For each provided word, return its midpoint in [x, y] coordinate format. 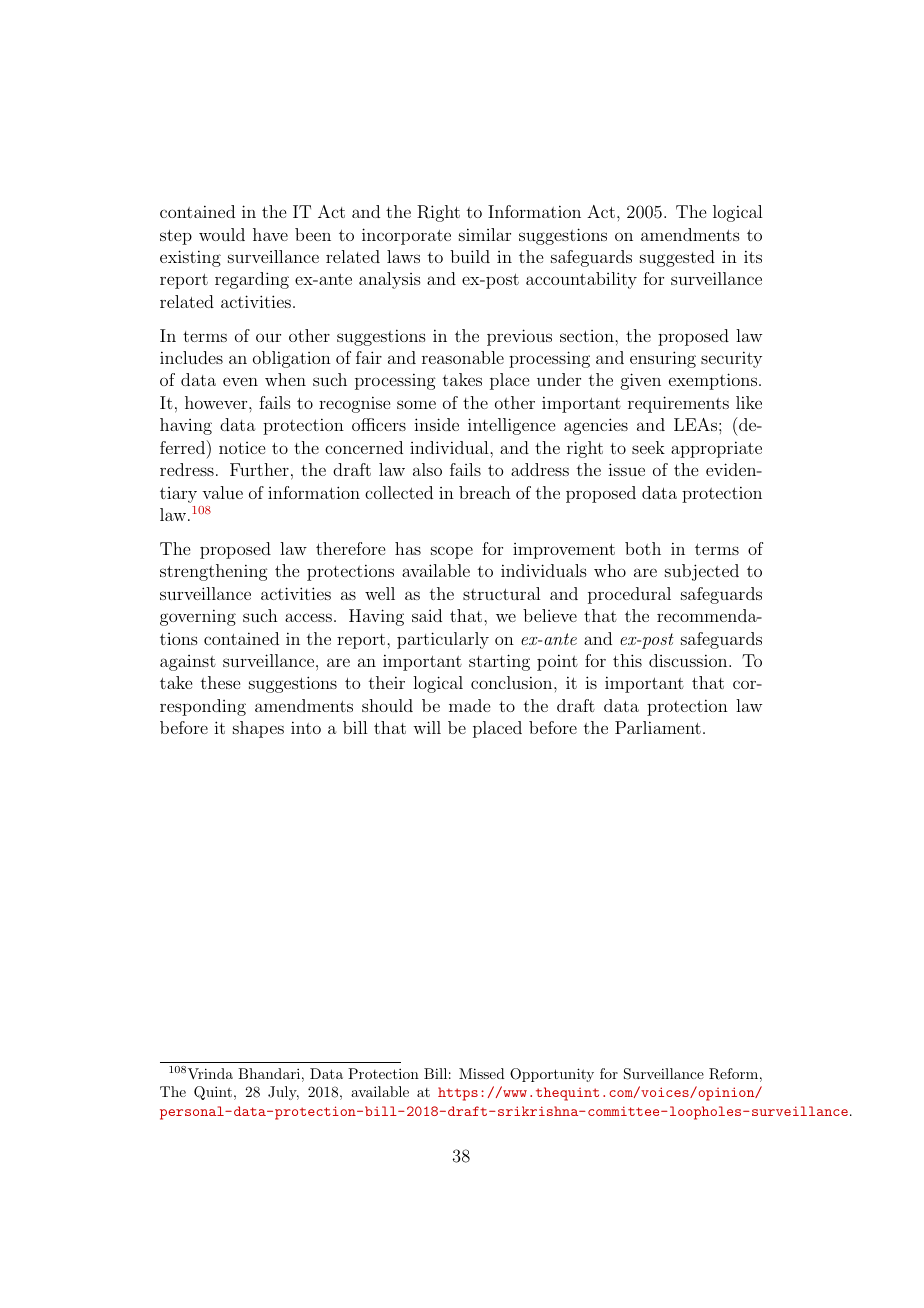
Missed [482, 1073]
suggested [677, 258]
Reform [733, 1074]
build [470, 256]
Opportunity [552, 1075]
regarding [252, 280]
